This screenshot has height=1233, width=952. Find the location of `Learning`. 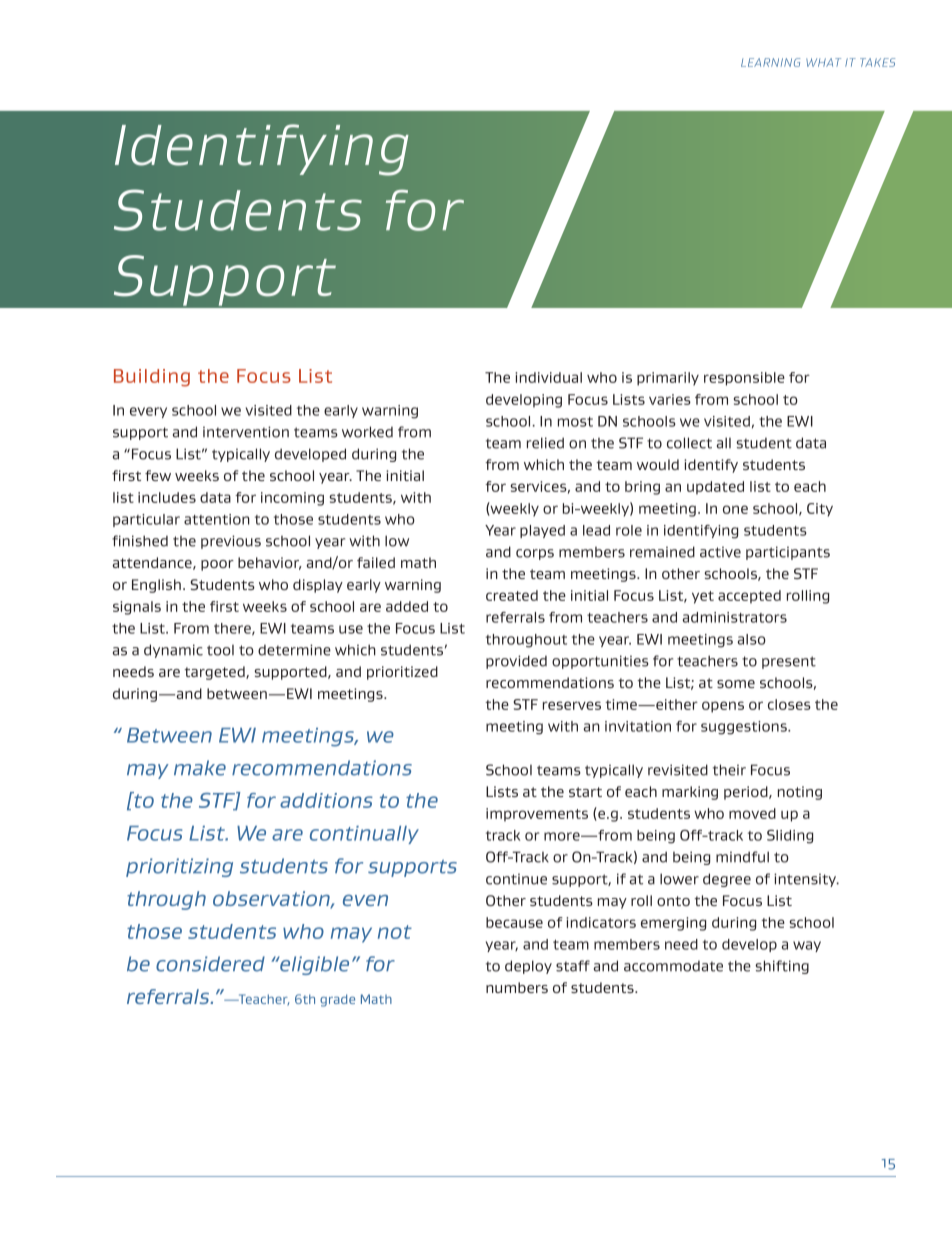

Learning is located at coordinates (770, 62).
